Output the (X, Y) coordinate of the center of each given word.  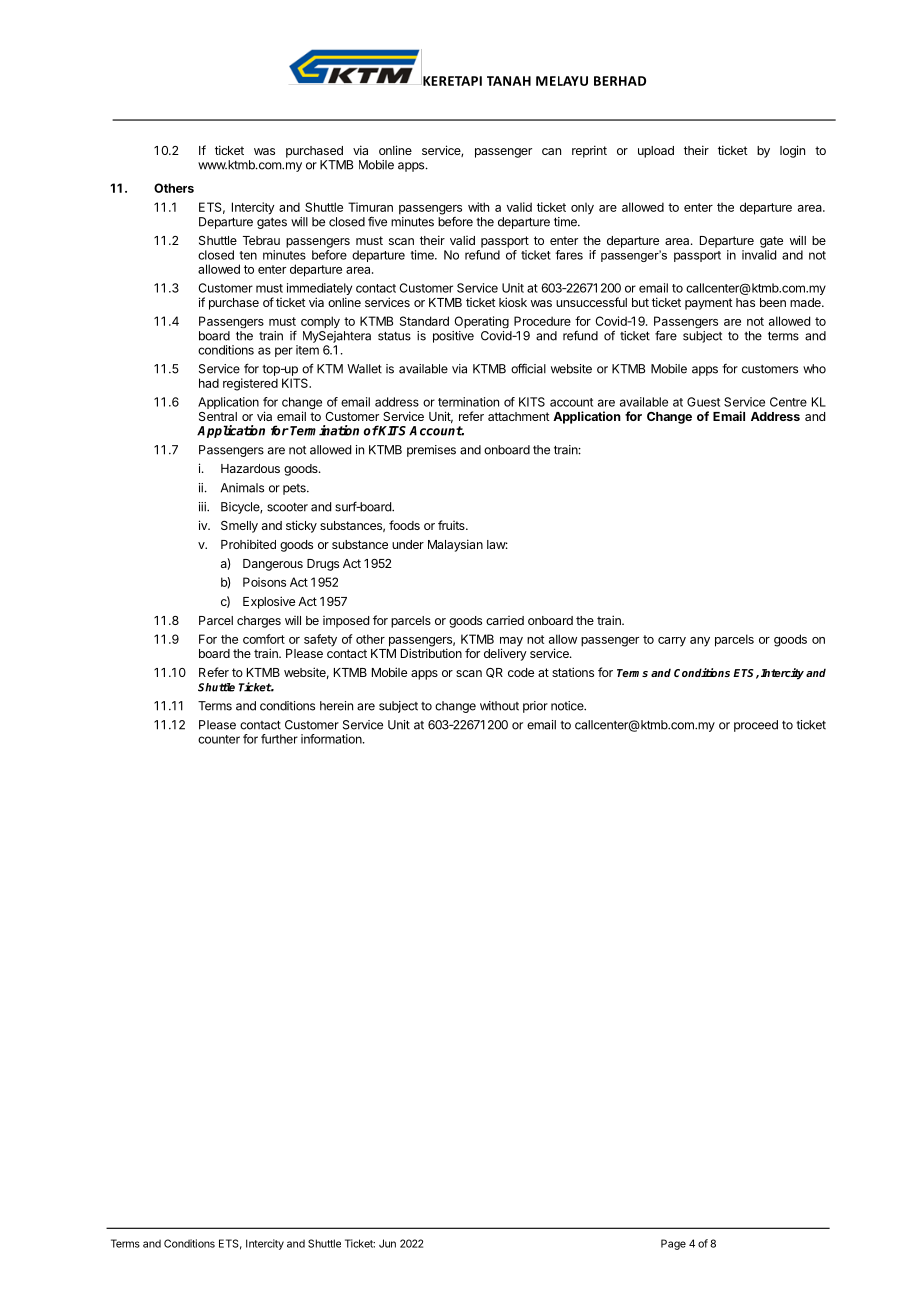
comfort (264, 639)
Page (673, 1244)
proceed (756, 726)
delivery (505, 654)
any (700, 642)
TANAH (509, 81)
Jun (387, 1243)
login (792, 151)
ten (248, 255)
